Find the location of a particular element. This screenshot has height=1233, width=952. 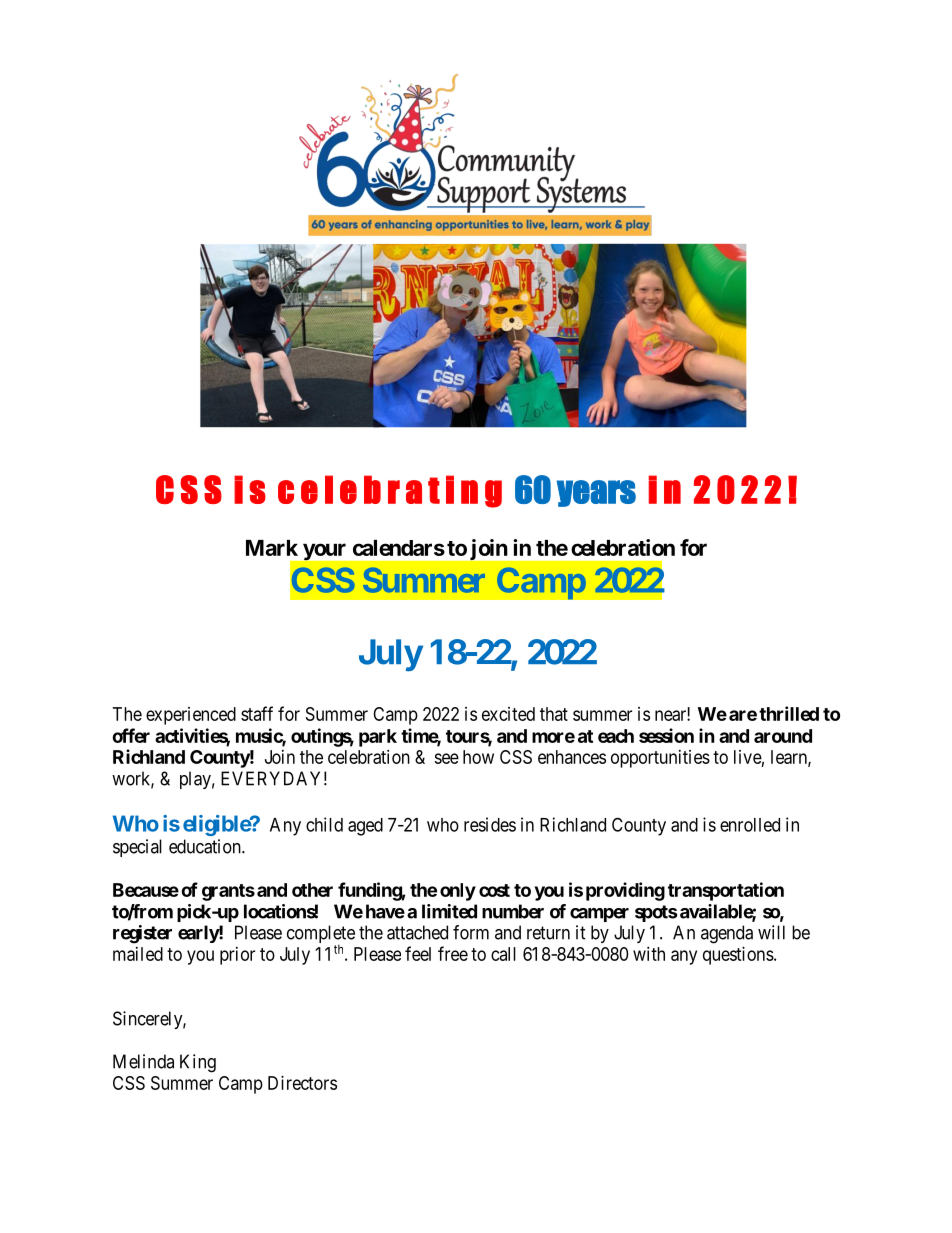

excited is located at coordinates (508, 714).
